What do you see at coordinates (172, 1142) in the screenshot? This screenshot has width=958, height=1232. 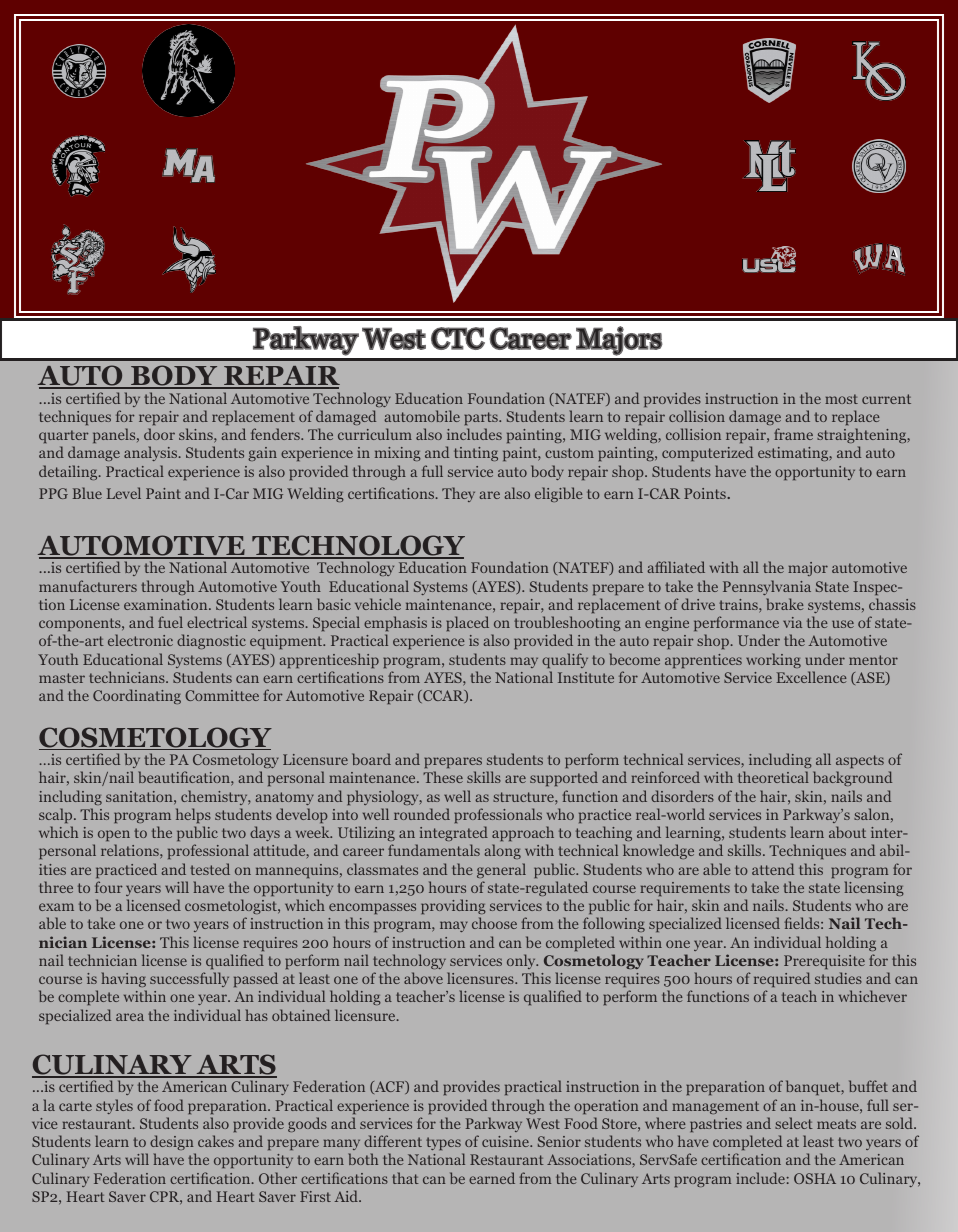 I see `design` at bounding box center [172, 1142].
